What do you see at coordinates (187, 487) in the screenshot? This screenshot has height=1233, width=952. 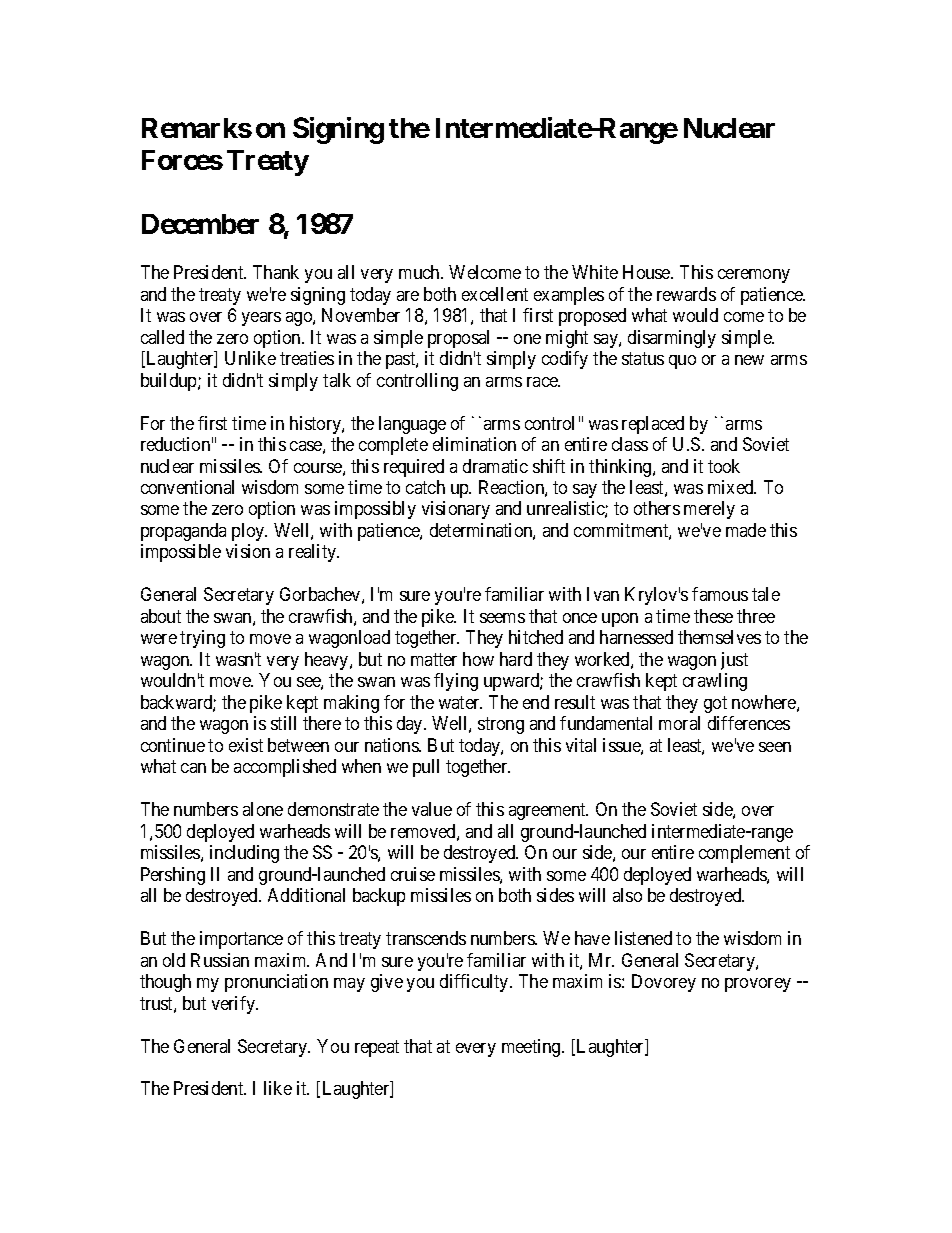 I see `conventional` at bounding box center [187, 487].
